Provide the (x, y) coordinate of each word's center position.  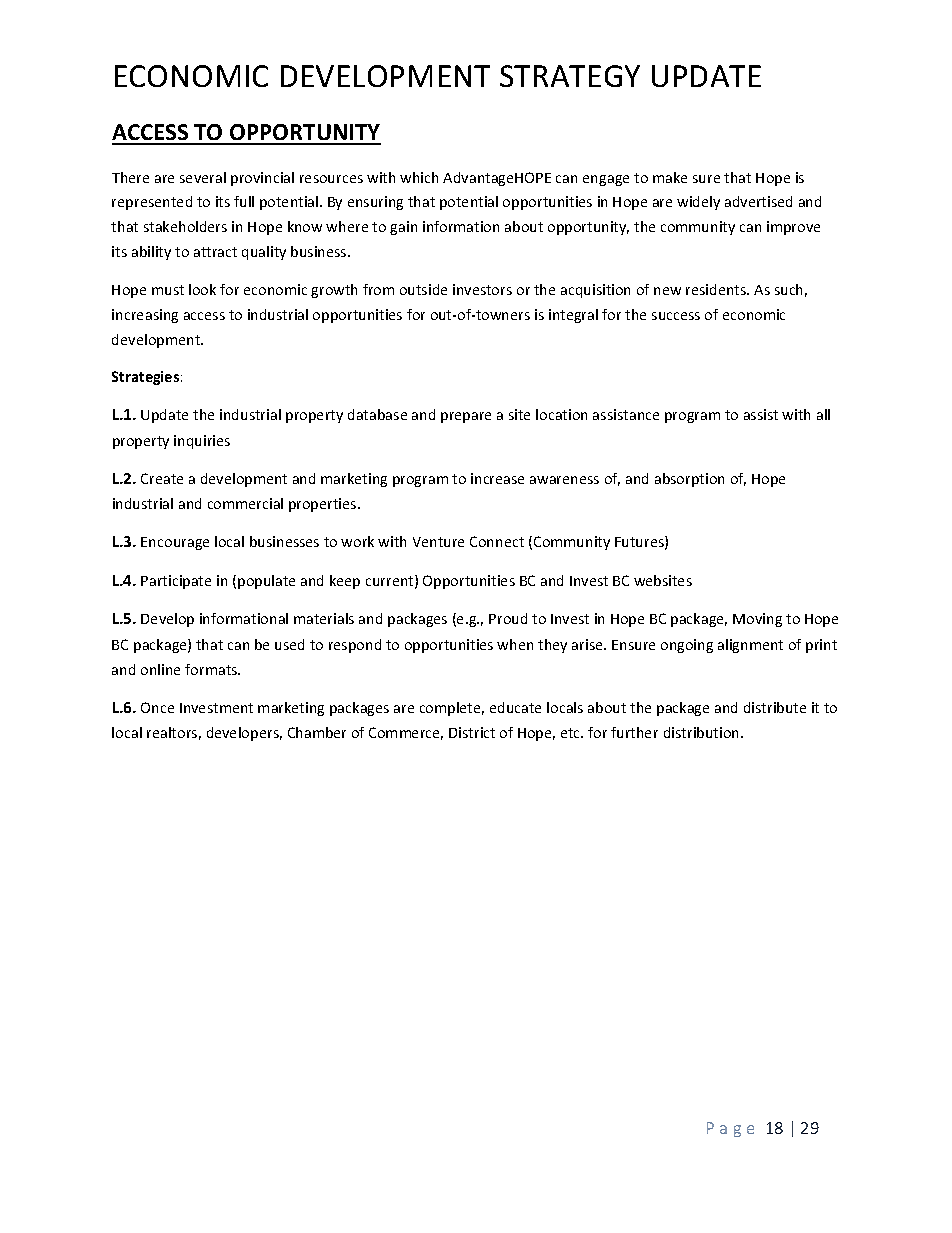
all (823, 414)
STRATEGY (570, 76)
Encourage (175, 543)
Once (157, 707)
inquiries (202, 442)
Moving (757, 620)
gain (403, 228)
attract (215, 252)
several (203, 177)
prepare (466, 417)
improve (793, 228)
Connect (497, 541)
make (670, 177)
